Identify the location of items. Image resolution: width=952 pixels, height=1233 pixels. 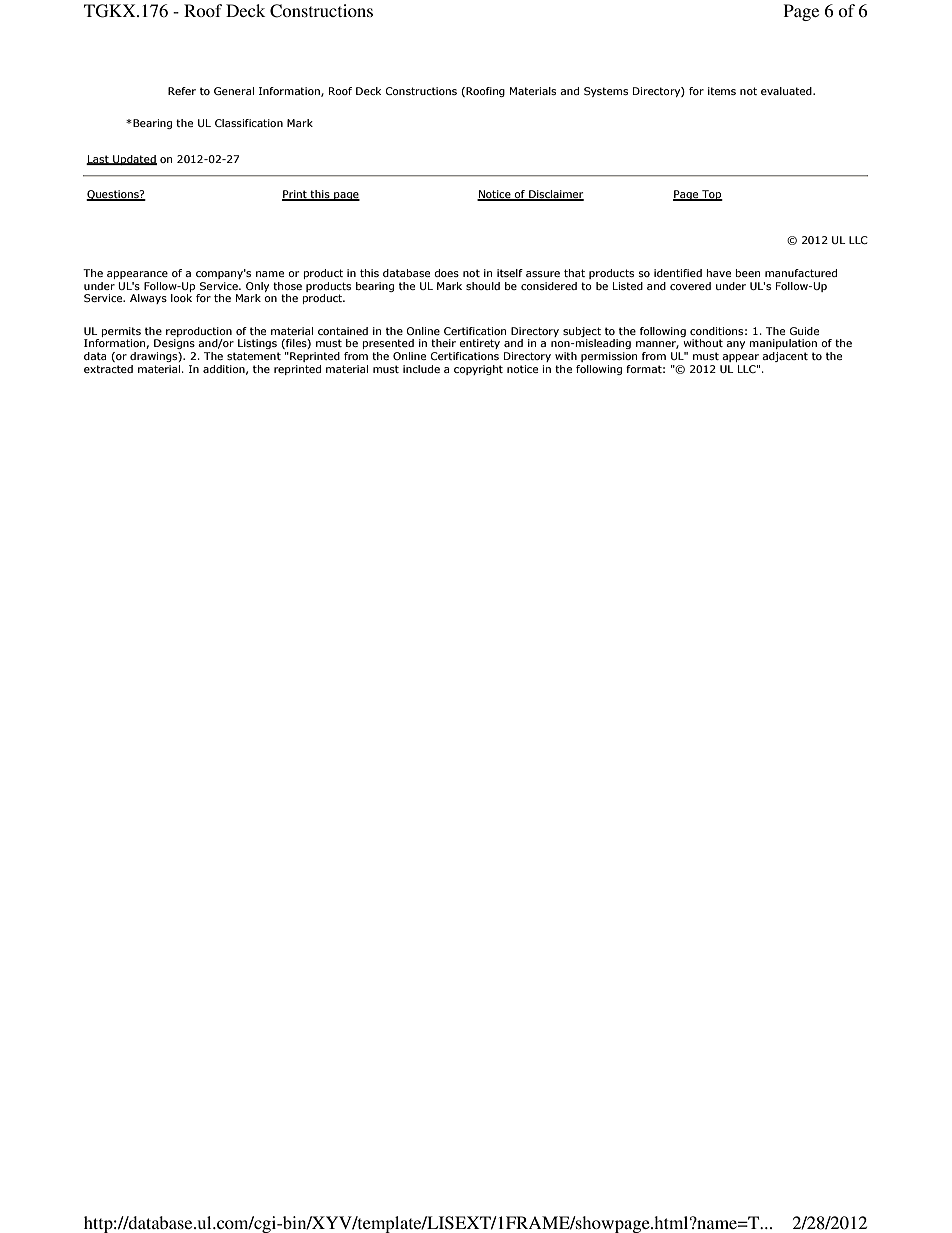
(722, 91).
